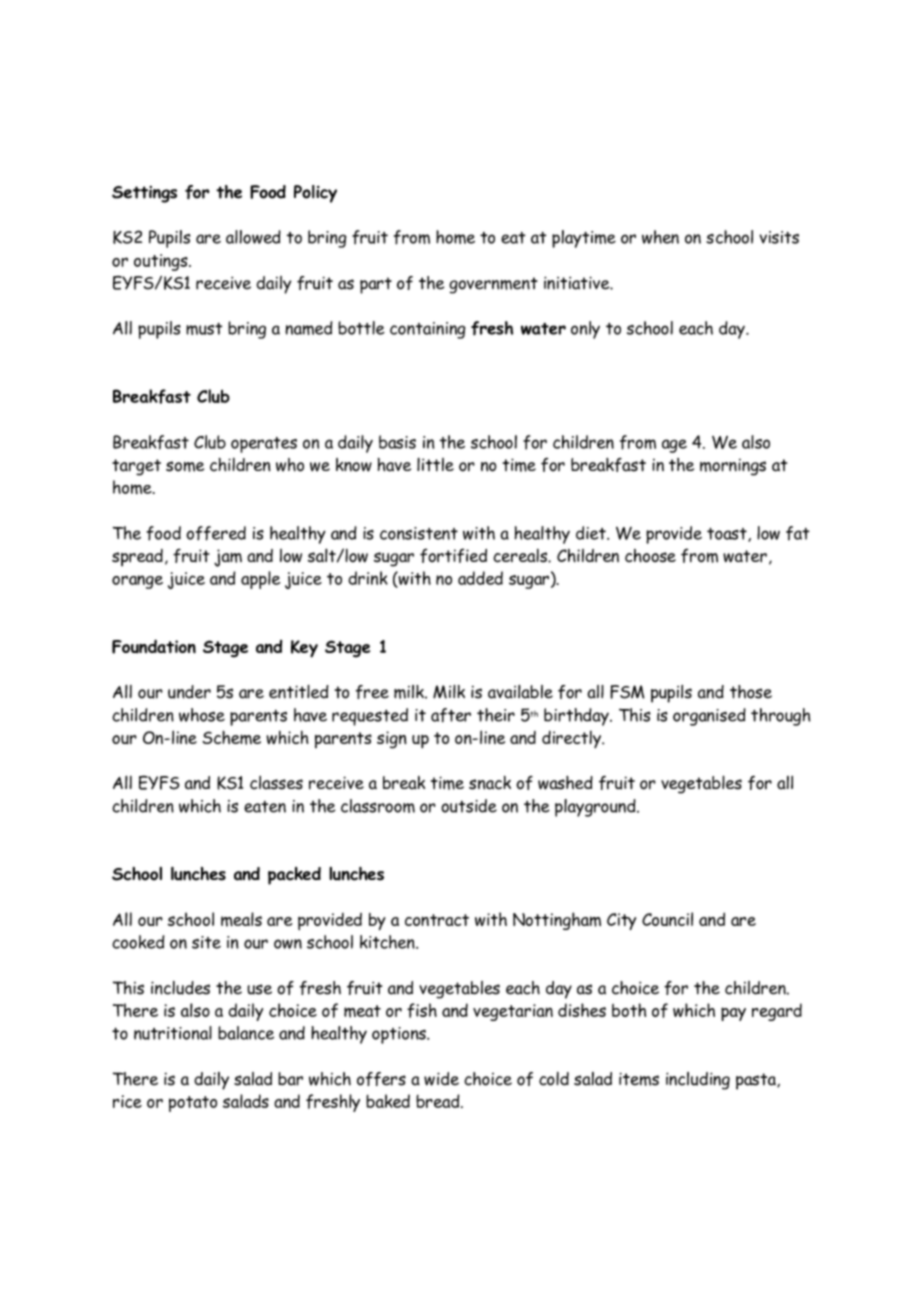 The height and width of the screenshot is (1308, 924). I want to click on offered, so click(216, 533).
